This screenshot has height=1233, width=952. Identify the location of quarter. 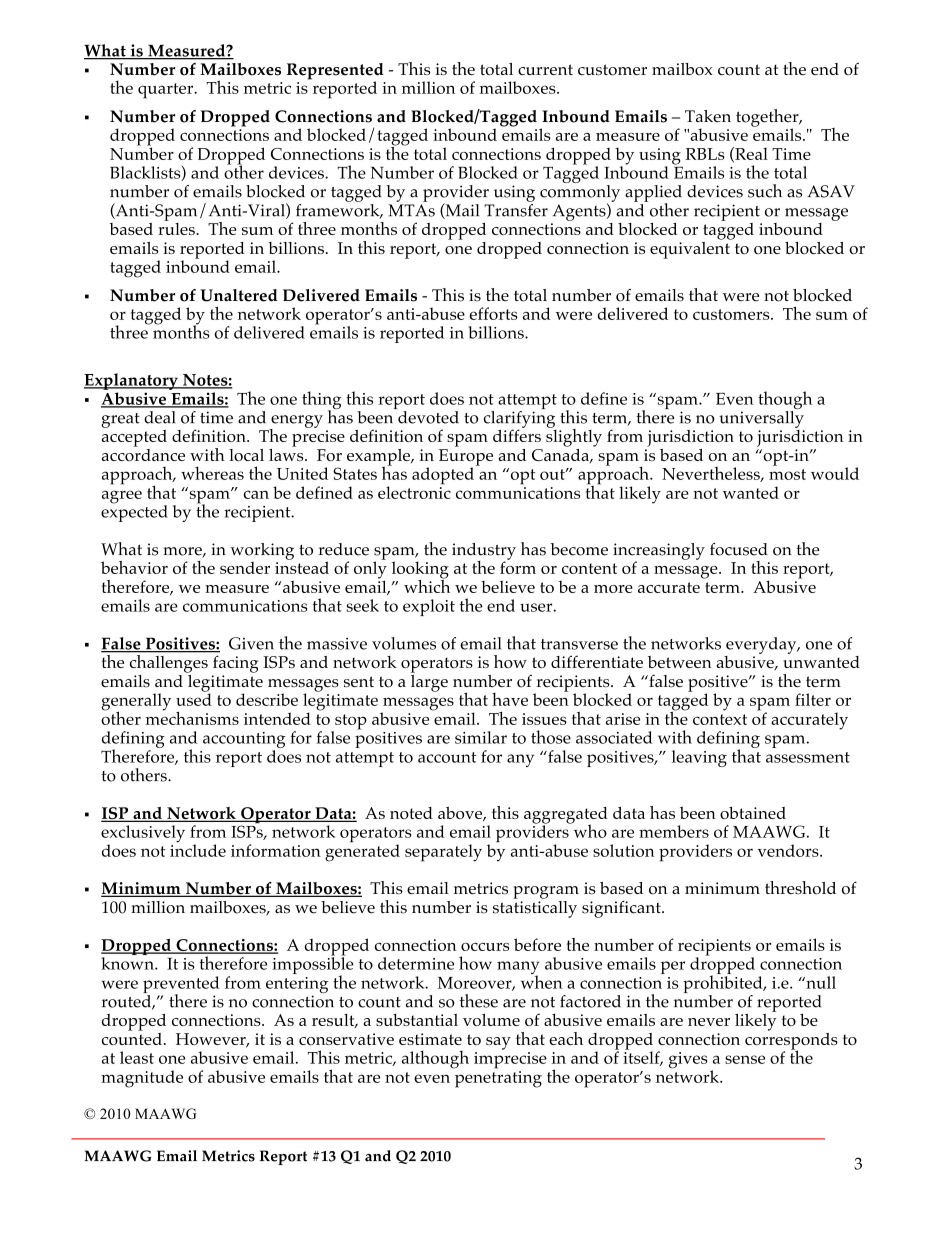
(167, 91).
